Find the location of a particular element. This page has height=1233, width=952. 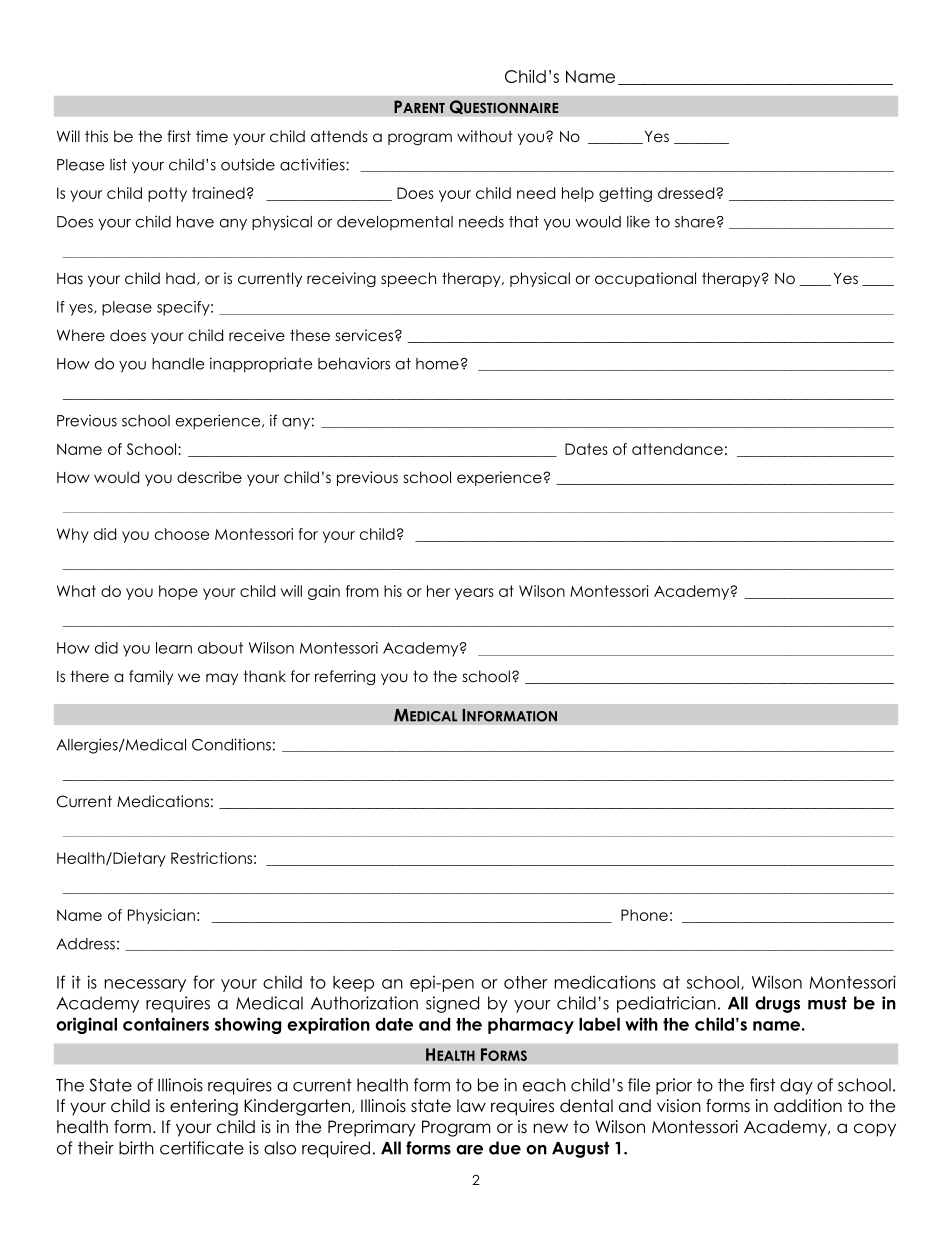

from is located at coordinates (362, 591).
